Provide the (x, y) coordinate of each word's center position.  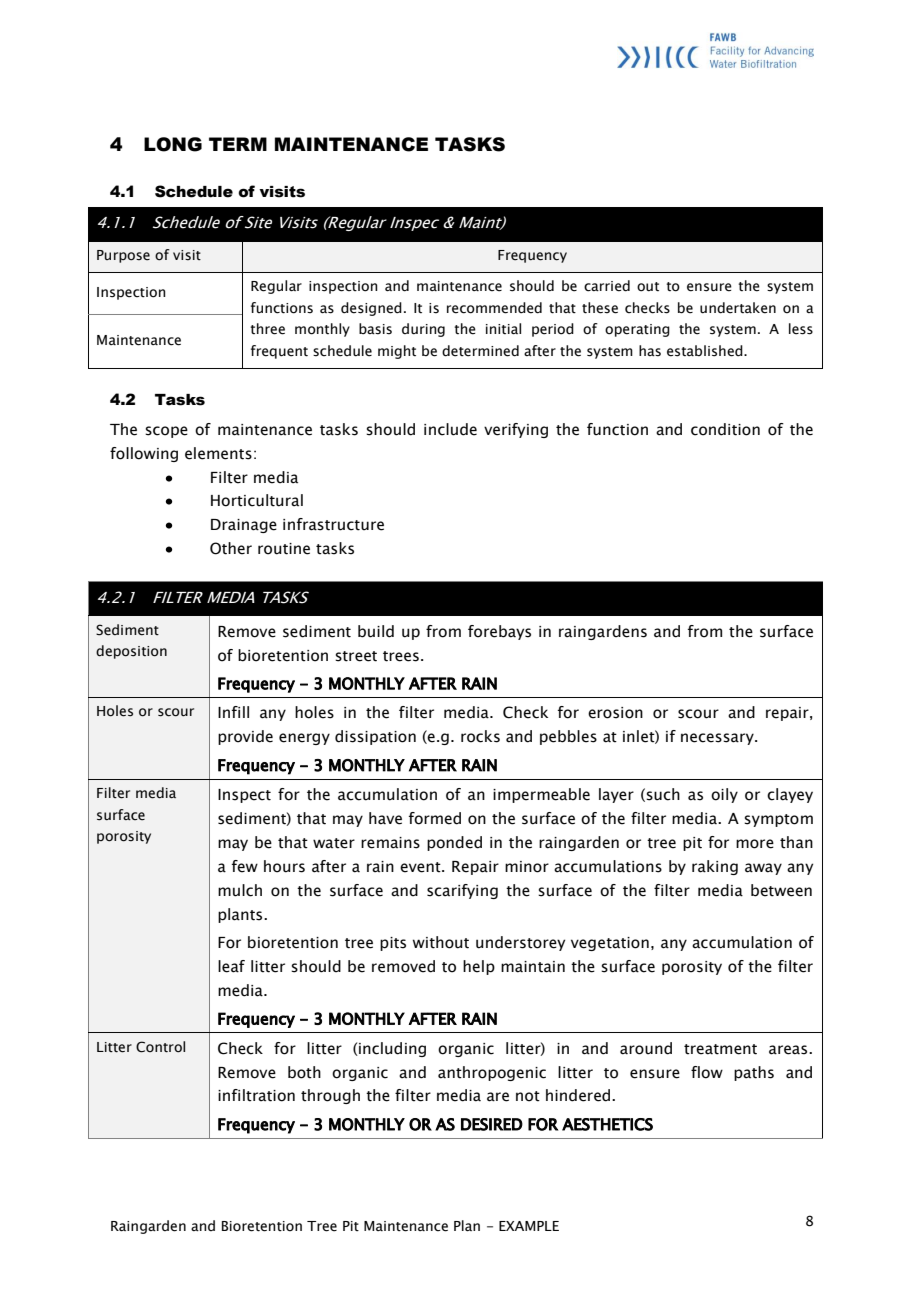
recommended (494, 308)
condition (725, 429)
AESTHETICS (607, 1124)
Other (231, 548)
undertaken (738, 308)
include (450, 429)
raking (715, 867)
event (421, 867)
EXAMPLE (529, 1226)
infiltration (256, 1095)
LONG (173, 144)
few (245, 866)
